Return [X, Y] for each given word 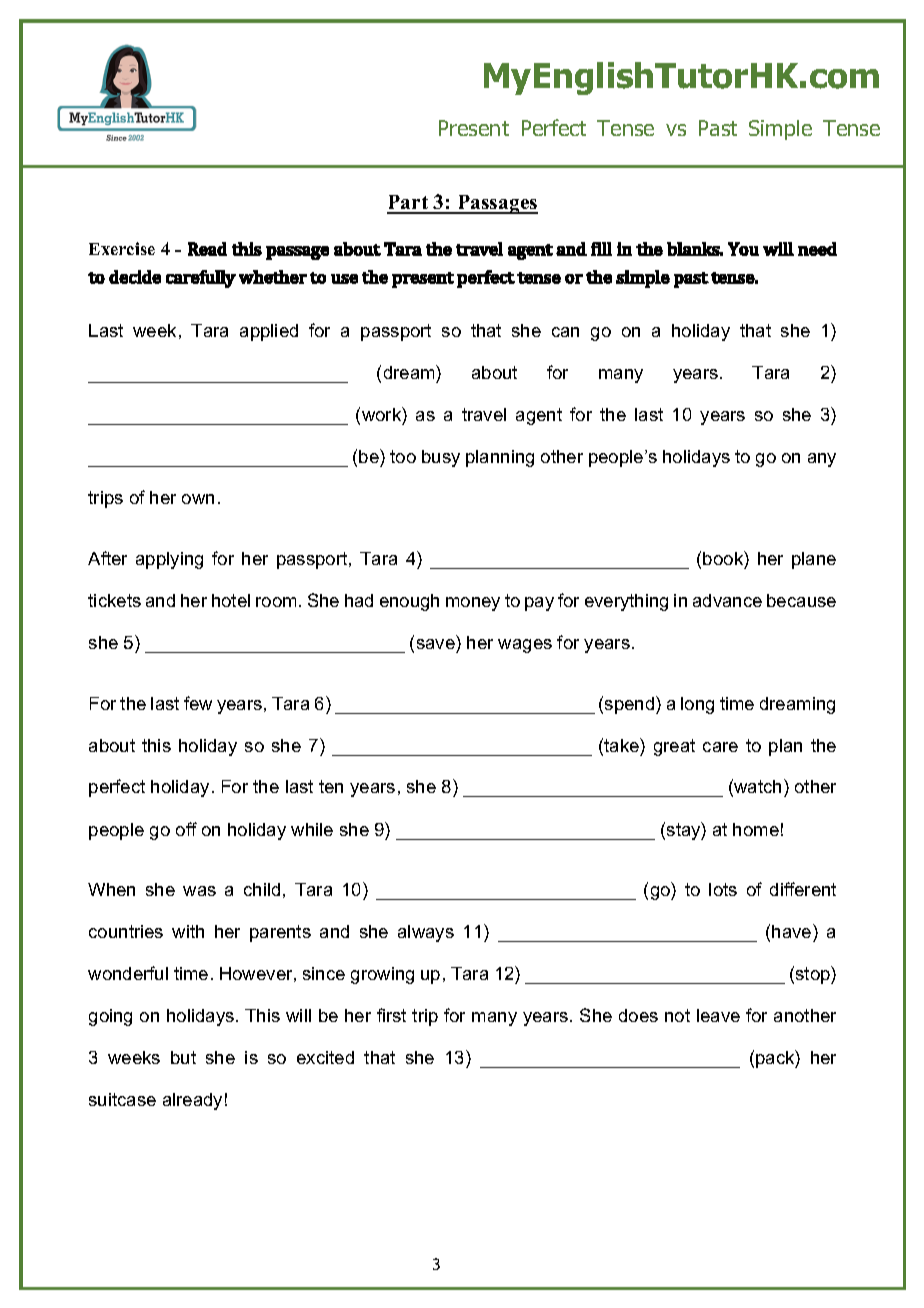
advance [727, 600]
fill [601, 249]
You [743, 249]
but [183, 1057]
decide [135, 277]
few [198, 703]
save [436, 644]
